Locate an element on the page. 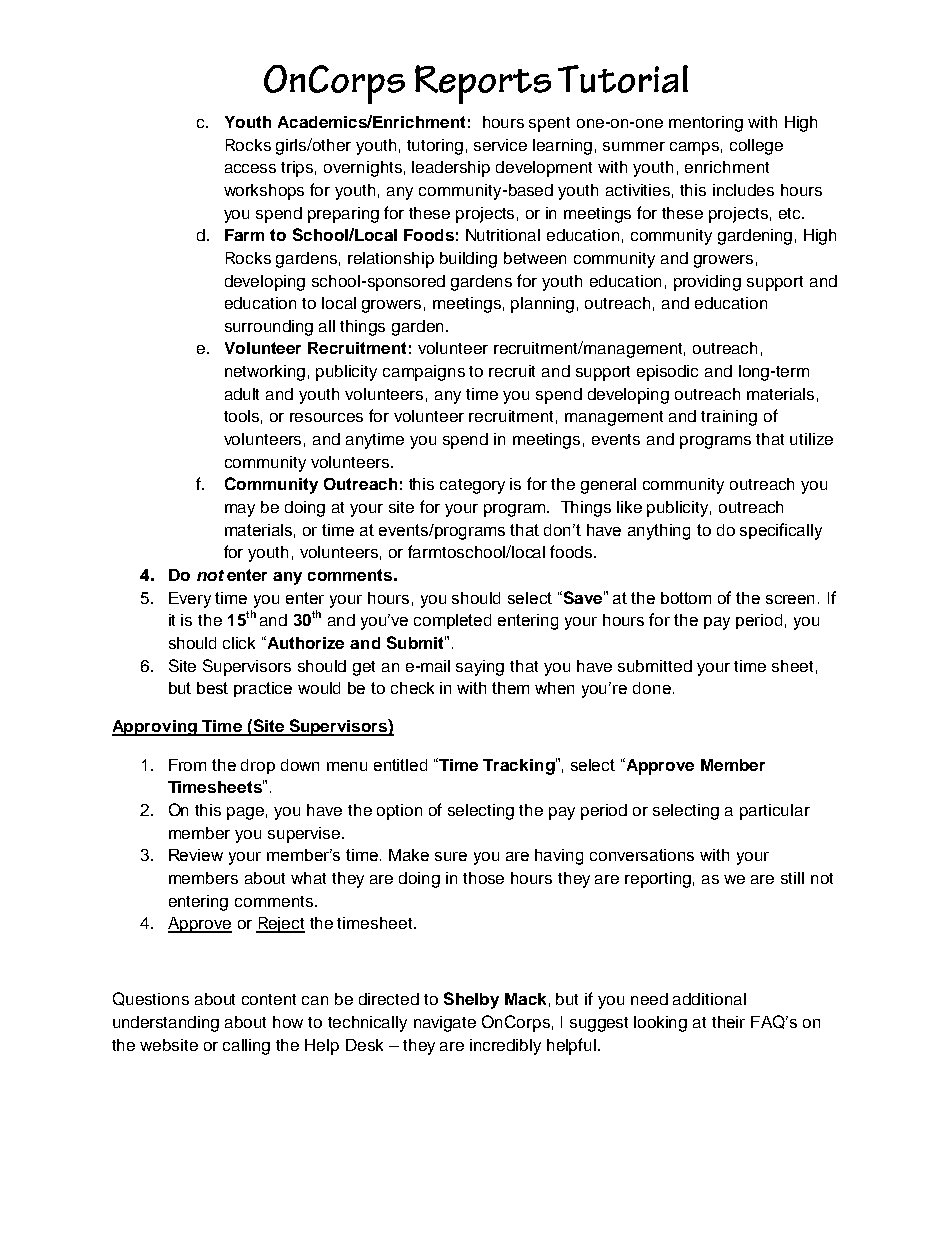  calling is located at coordinates (246, 1047).
